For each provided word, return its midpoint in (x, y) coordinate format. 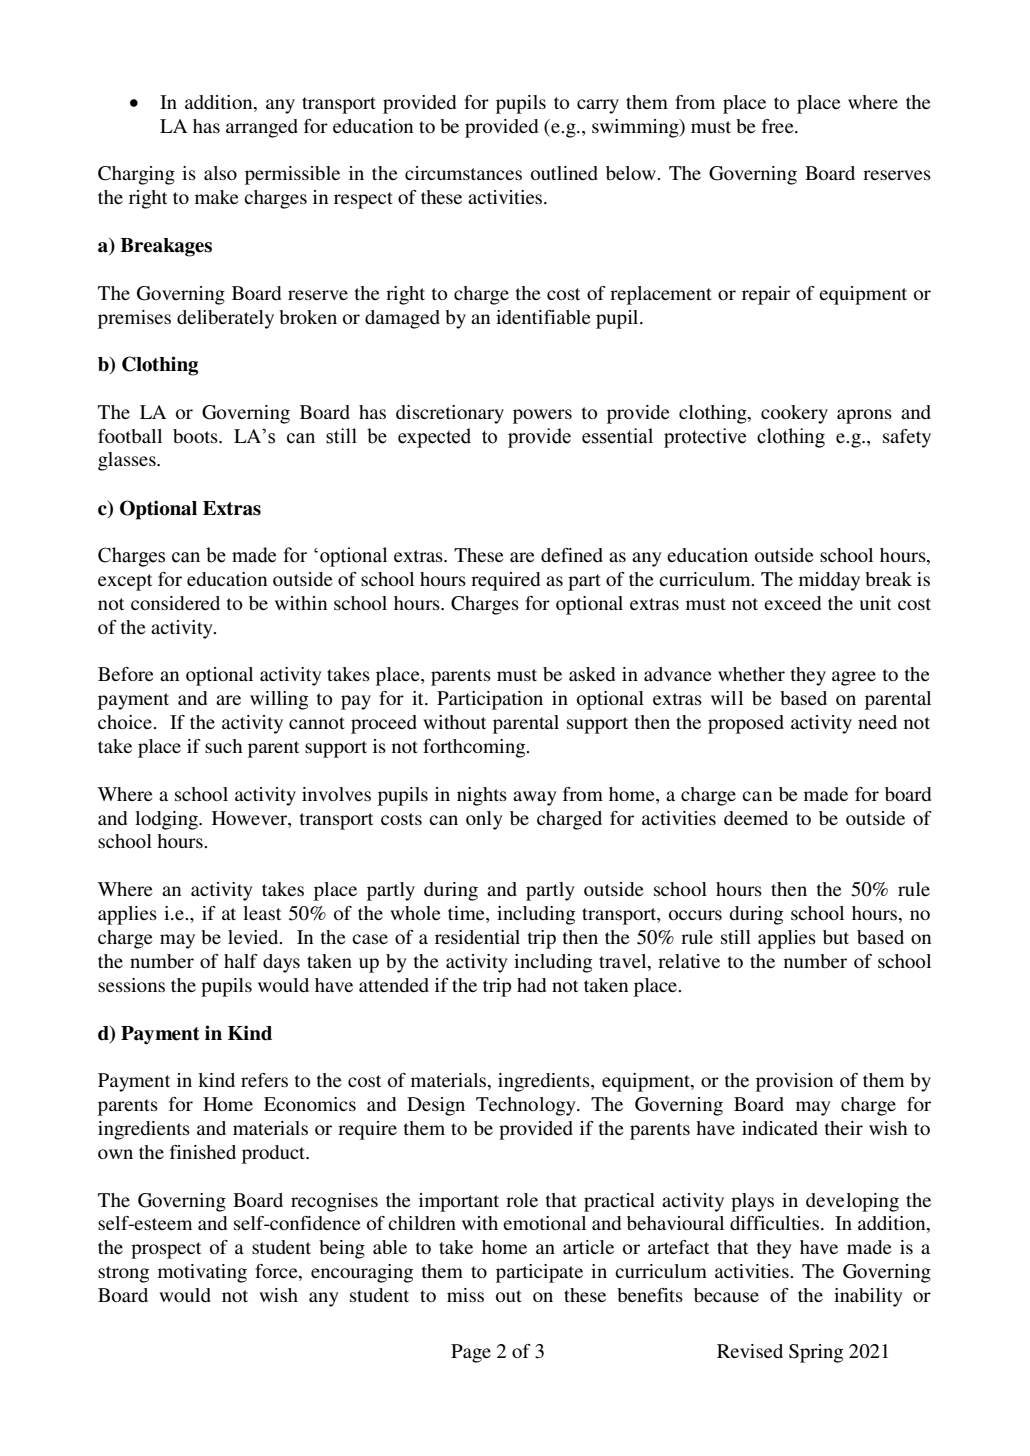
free (779, 126)
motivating (202, 1273)
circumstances (463, 173)
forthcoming (475, 748)
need (877, 722)
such (224, 746)
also (220, 173)
